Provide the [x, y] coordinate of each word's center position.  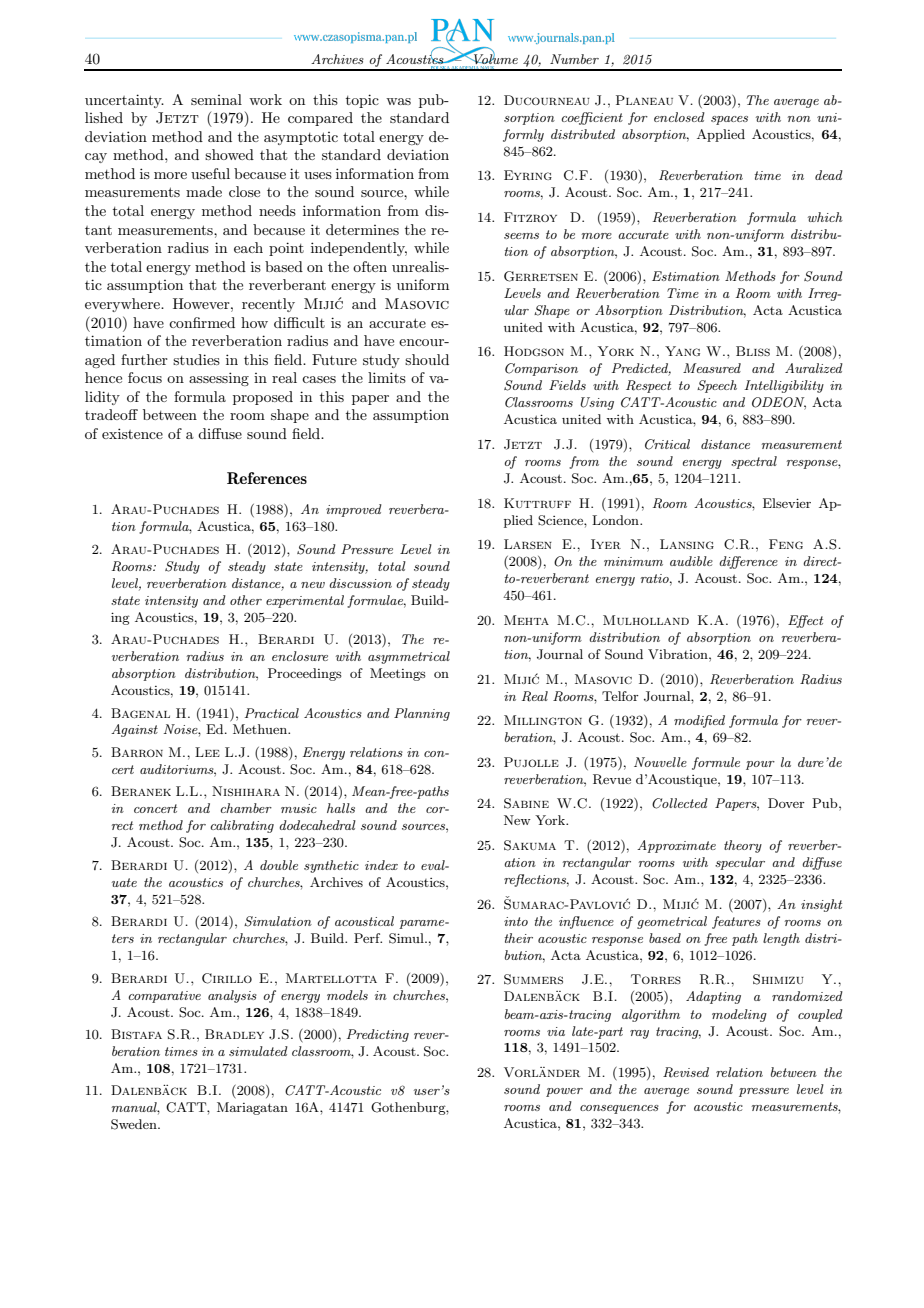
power [564, 1092]
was [398, 101]
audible [691, 561]
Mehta [526, 620]
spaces [729, 120]
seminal [216, 99]
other [246, 600]
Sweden [135, 1124]
